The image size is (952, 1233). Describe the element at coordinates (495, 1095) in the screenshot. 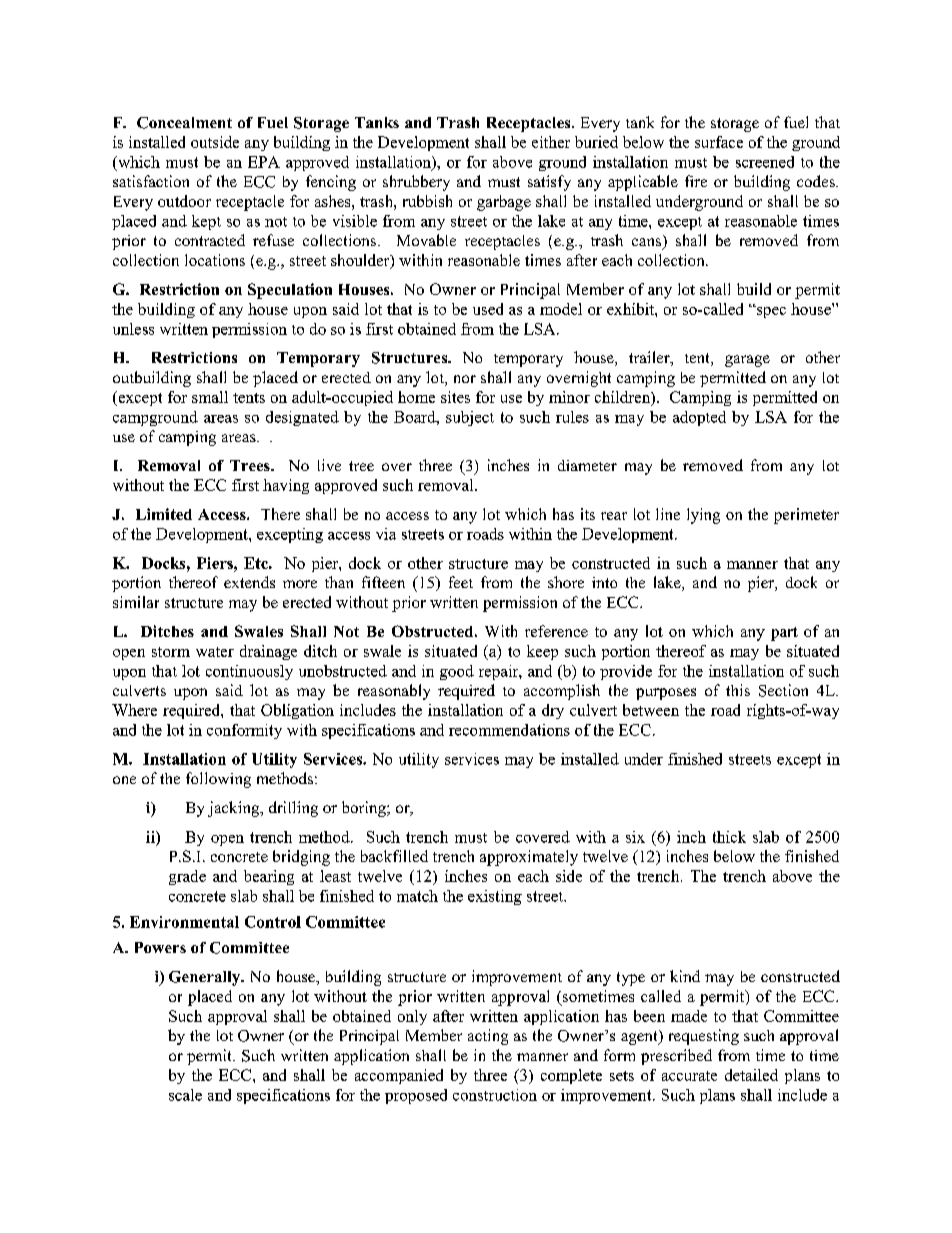

I see `construction` at that location.
